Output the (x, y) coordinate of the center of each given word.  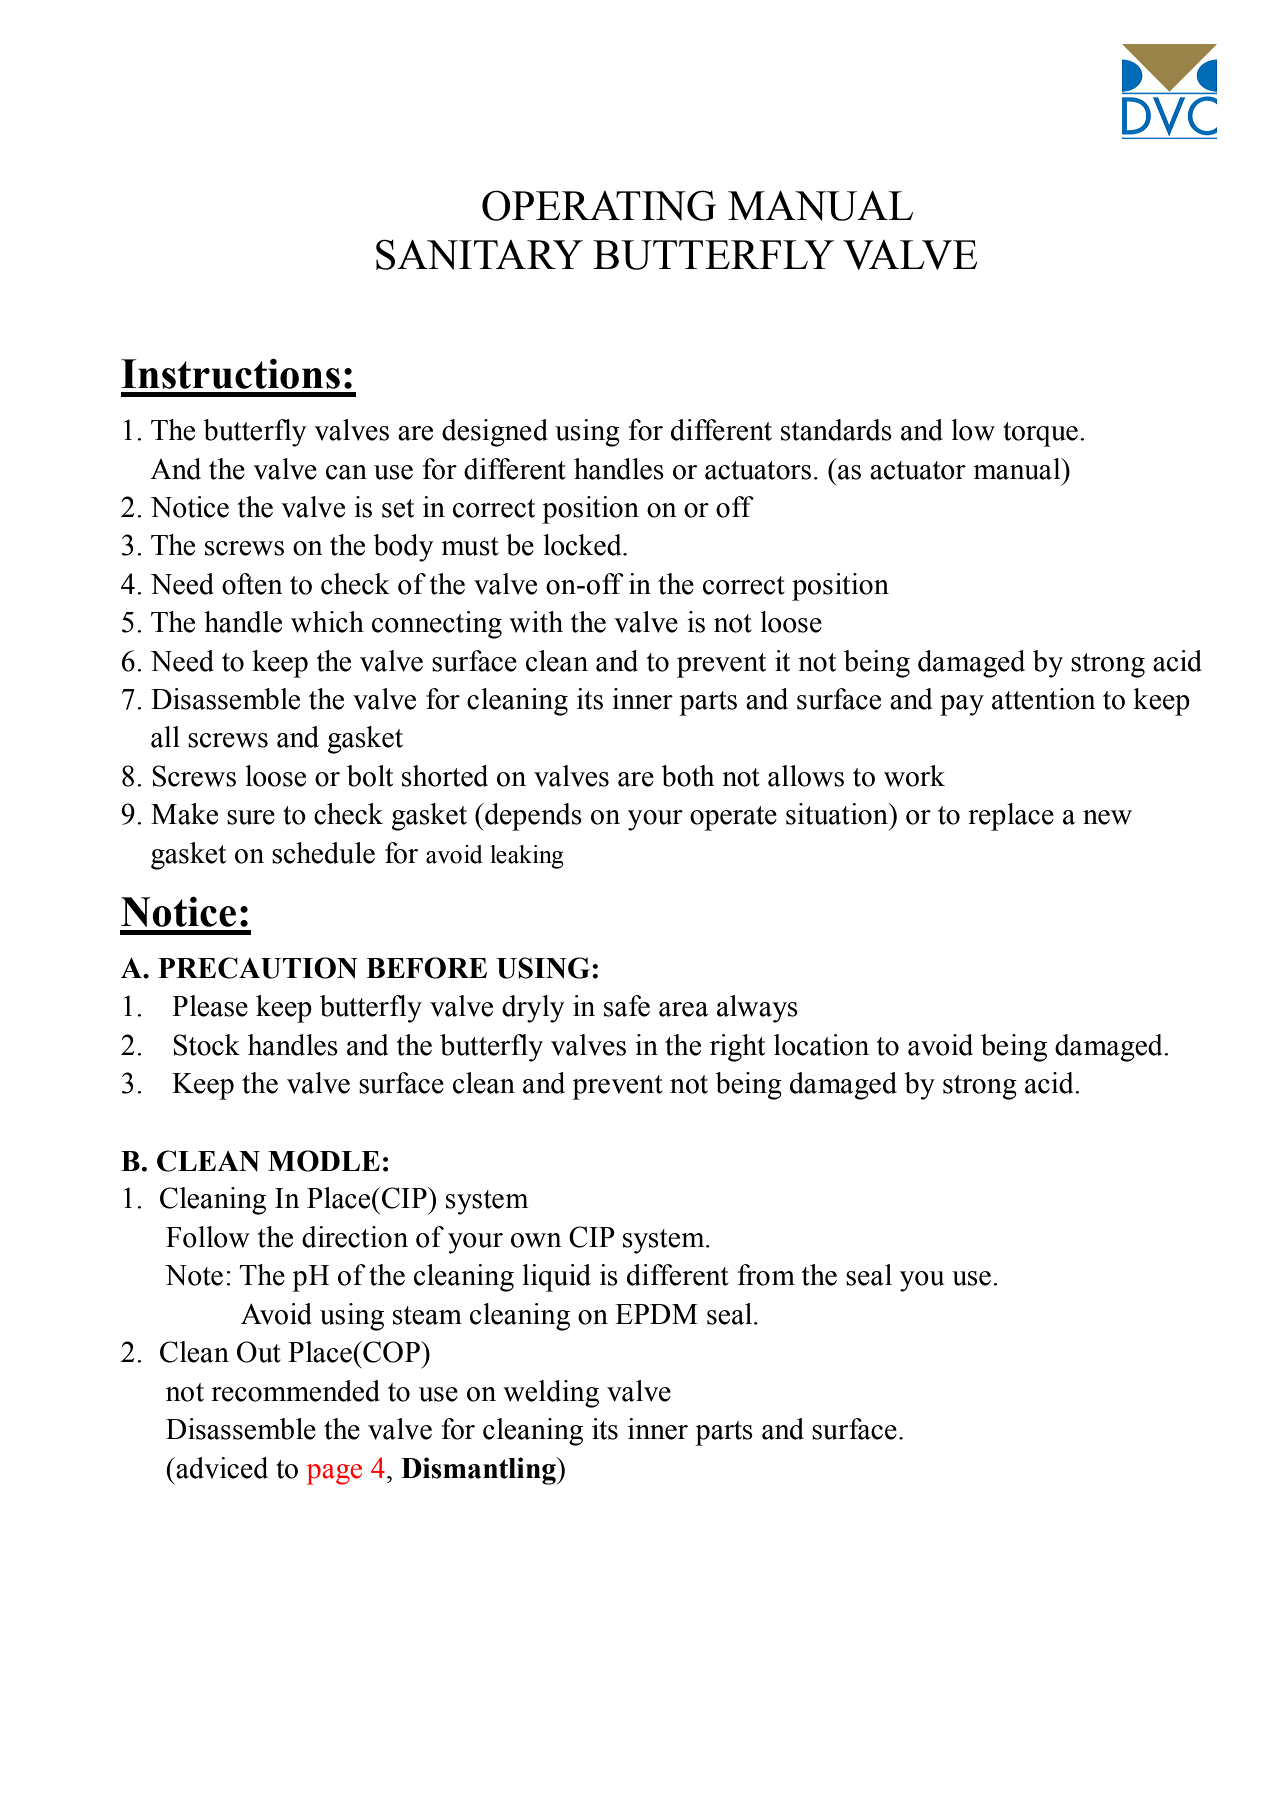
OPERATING (599, 205)
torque (1040, 434)
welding (551, 1394)
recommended (295, 1391)
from (766, 1275)
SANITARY (479, 254)
